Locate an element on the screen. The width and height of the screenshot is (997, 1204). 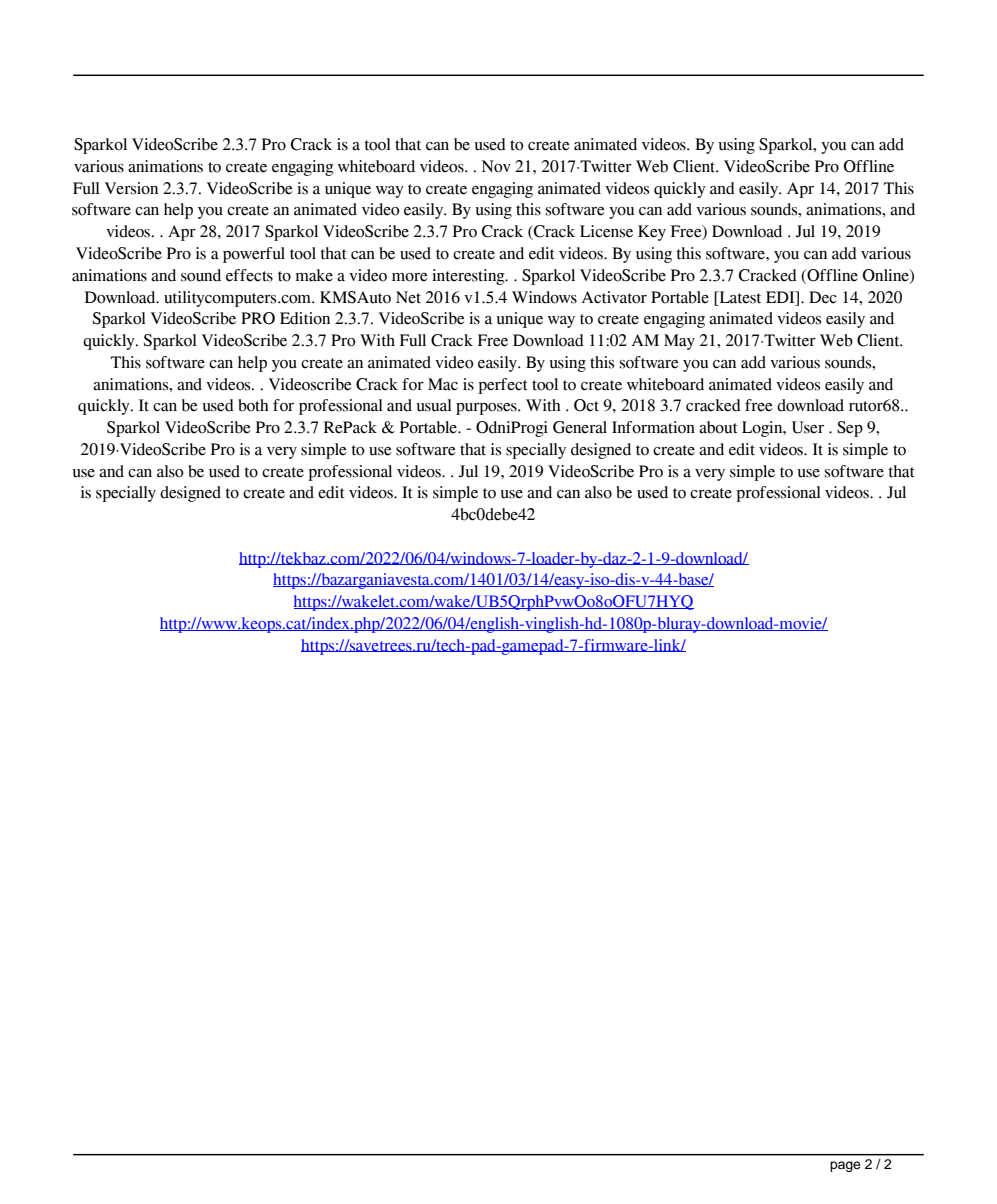
Version is located at coordinates (131, 188).
